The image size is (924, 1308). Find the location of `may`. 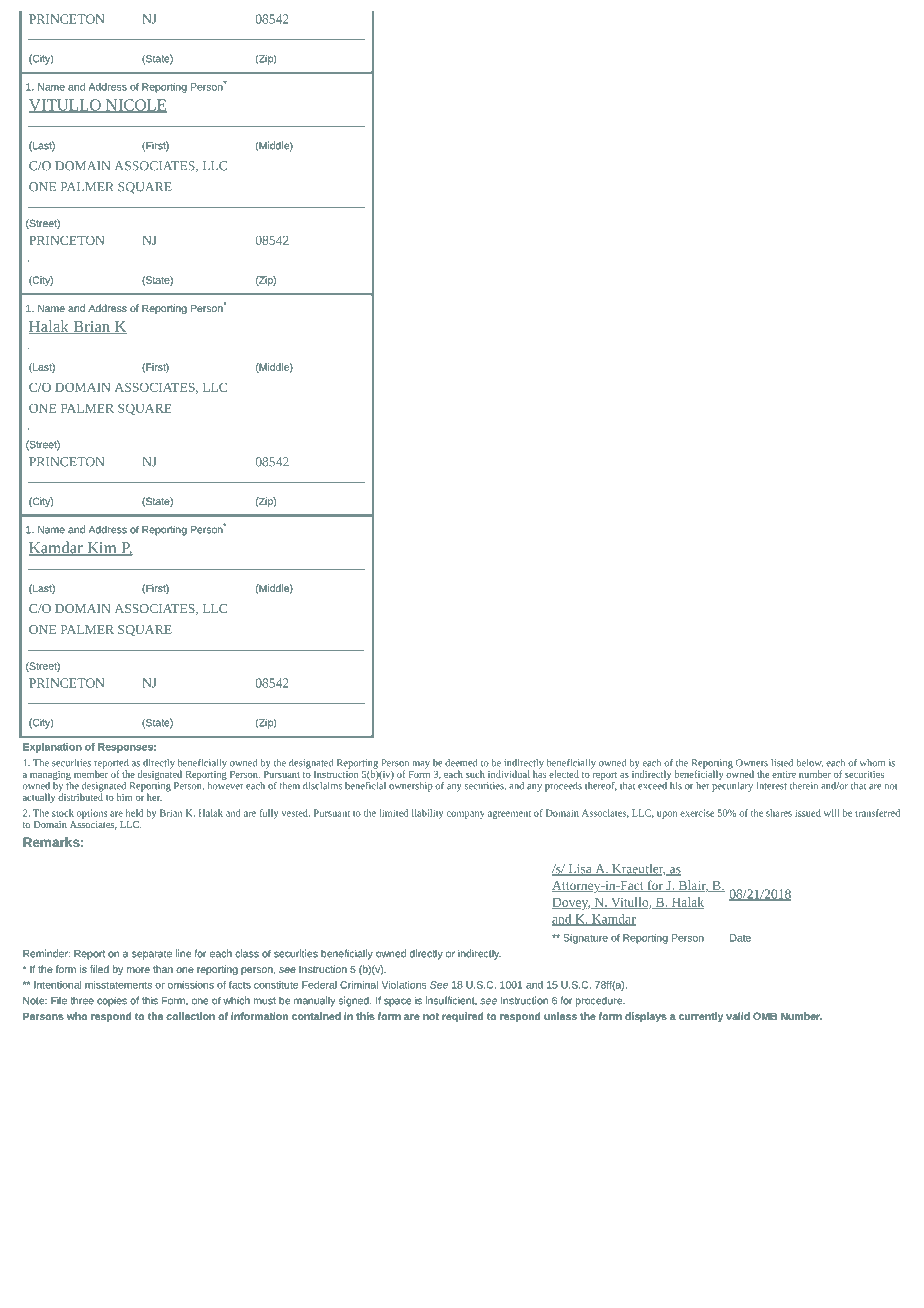

may is located at coordinates (421, 765).
